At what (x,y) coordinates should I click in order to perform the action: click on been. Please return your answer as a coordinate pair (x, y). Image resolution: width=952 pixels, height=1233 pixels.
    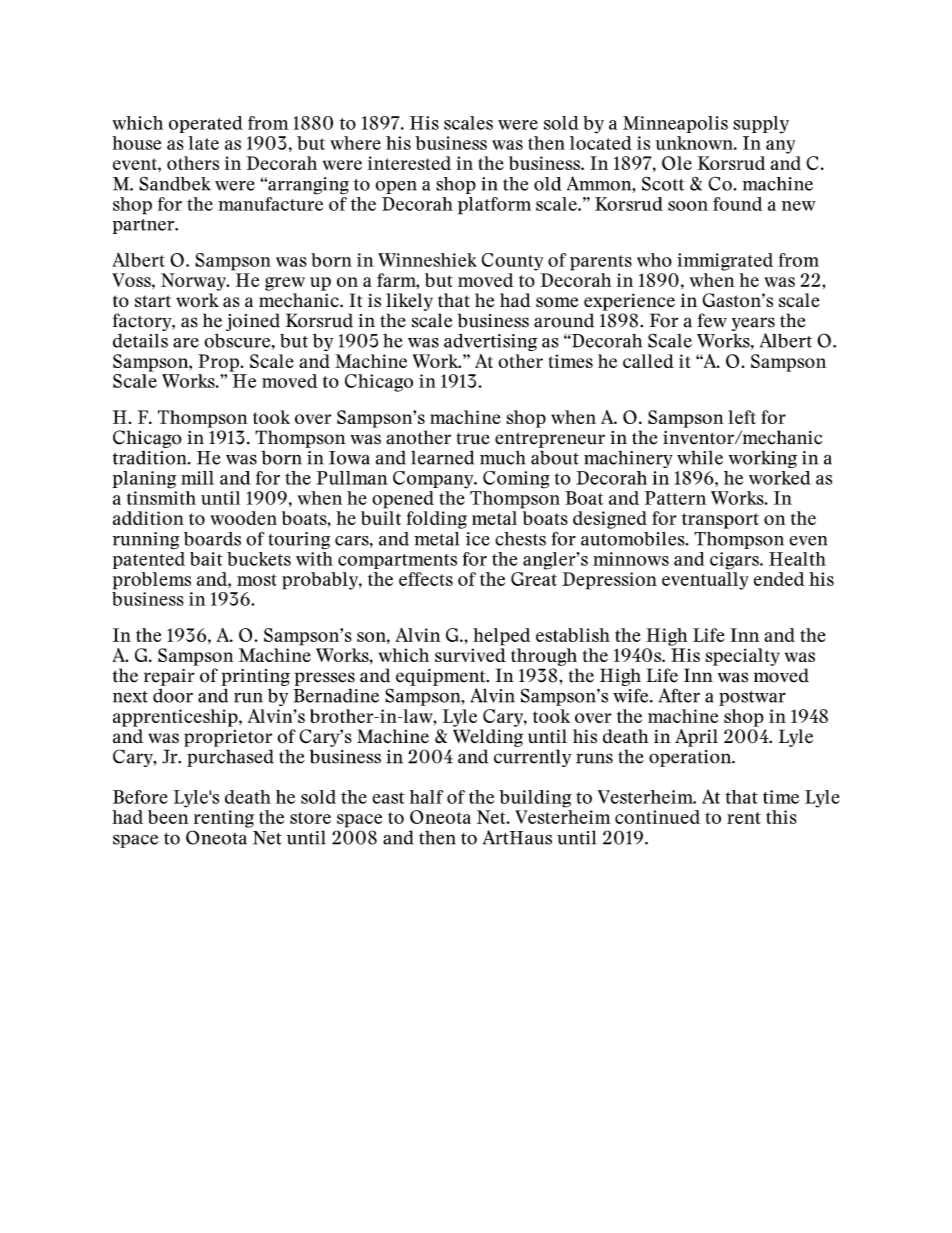
    Looking at the image, I should click on (168, 817).
